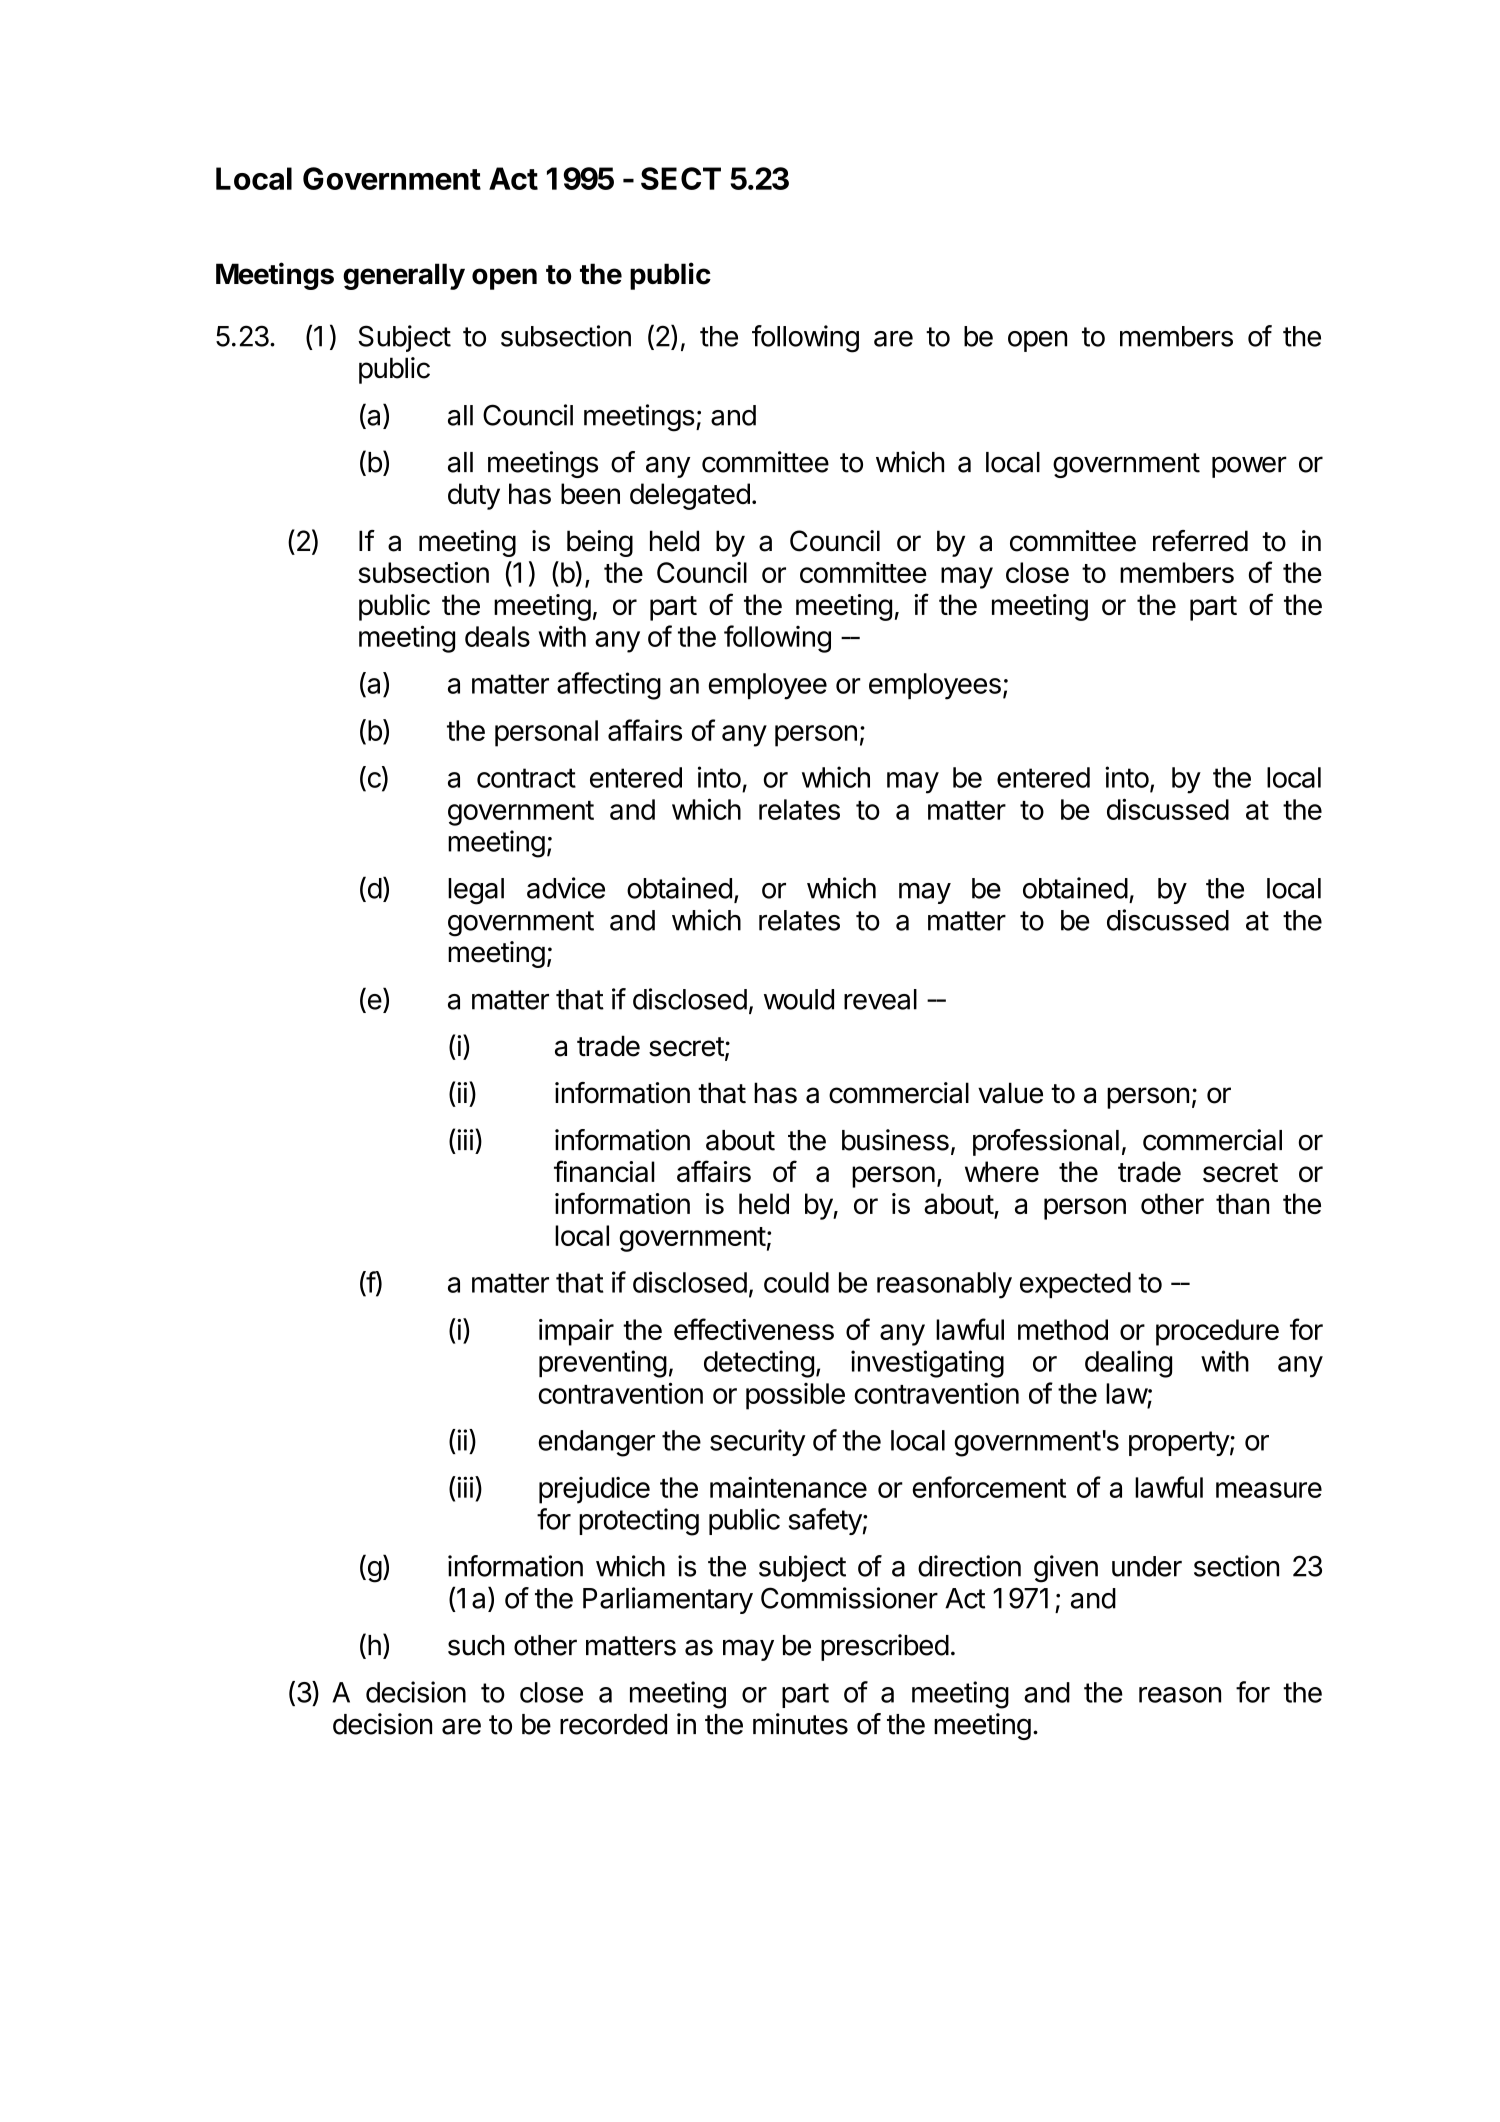  Describe the element at coordinates (600, 543) in the document. I see `being` at that location.
